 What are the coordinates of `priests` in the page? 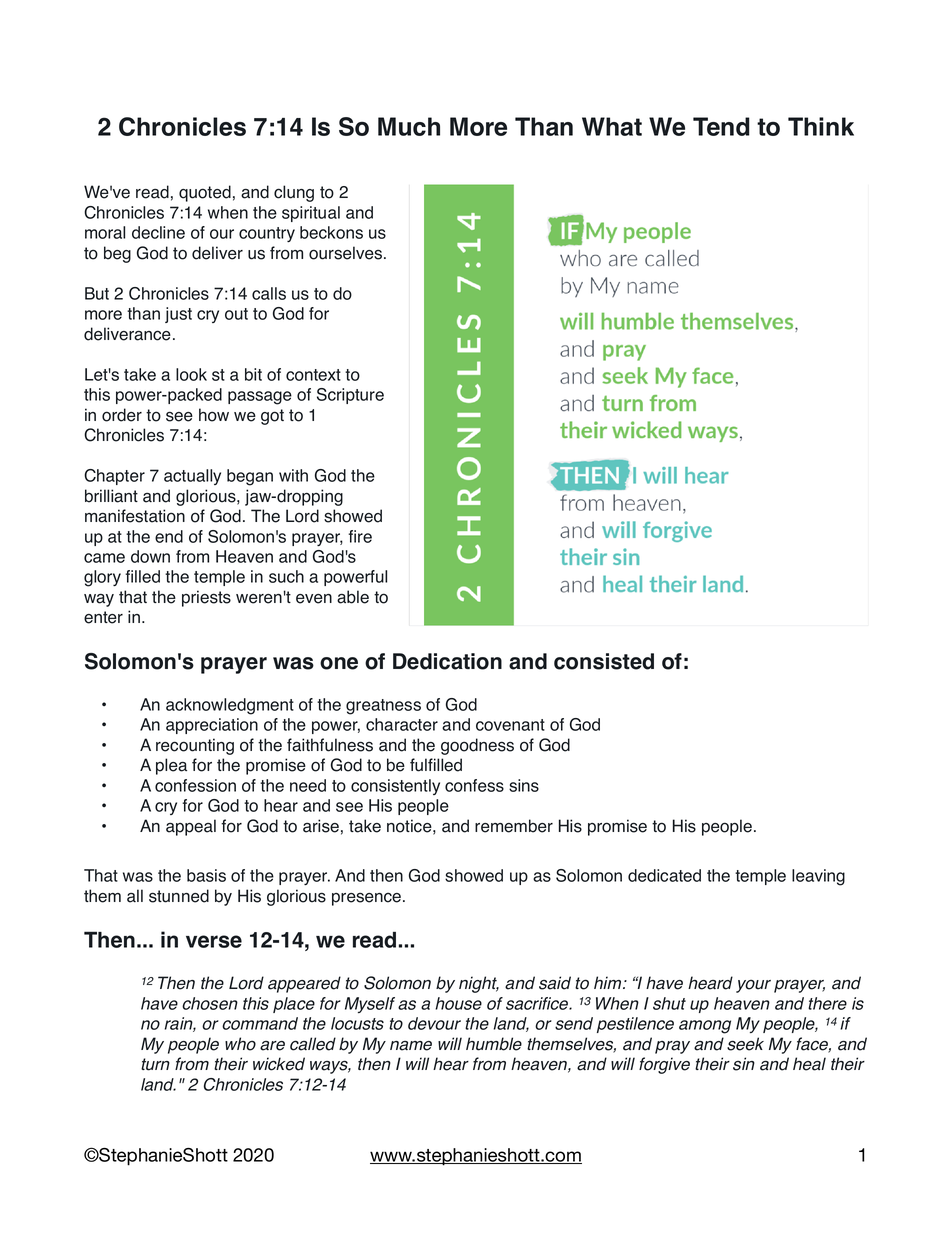 It's located at (206, 598).
